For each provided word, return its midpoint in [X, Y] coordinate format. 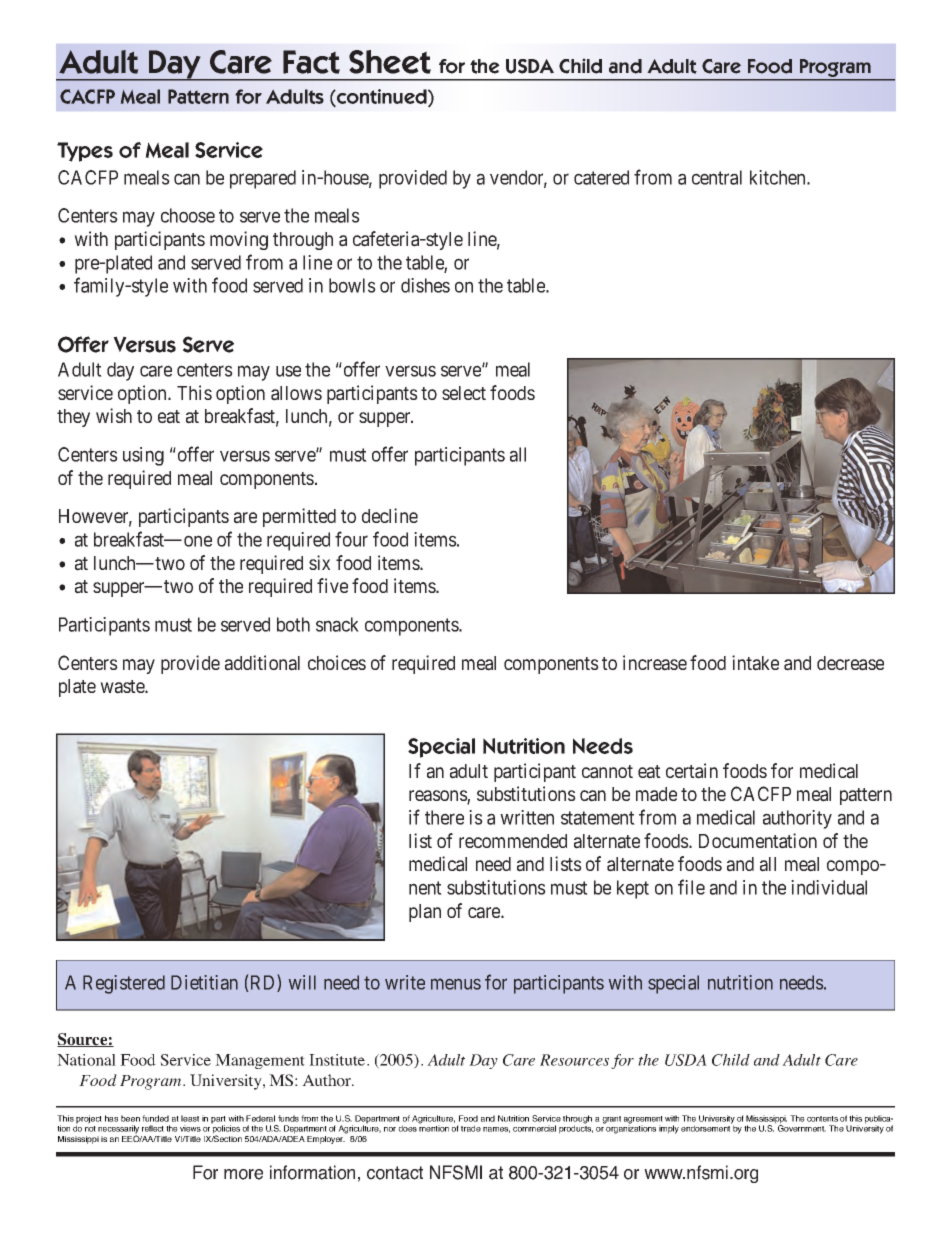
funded [155, 1118]
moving [239, 240]
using [143, 456]
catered [601, 177]
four [351, 539]
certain [692, 771]
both [293, 624]
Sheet [390, 62]
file [691, 887]
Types [85, 152]
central [717, 177]
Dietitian [204, 982]
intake [755, 663]
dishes [425, 285]
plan [425, 913]
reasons [438, 797]
